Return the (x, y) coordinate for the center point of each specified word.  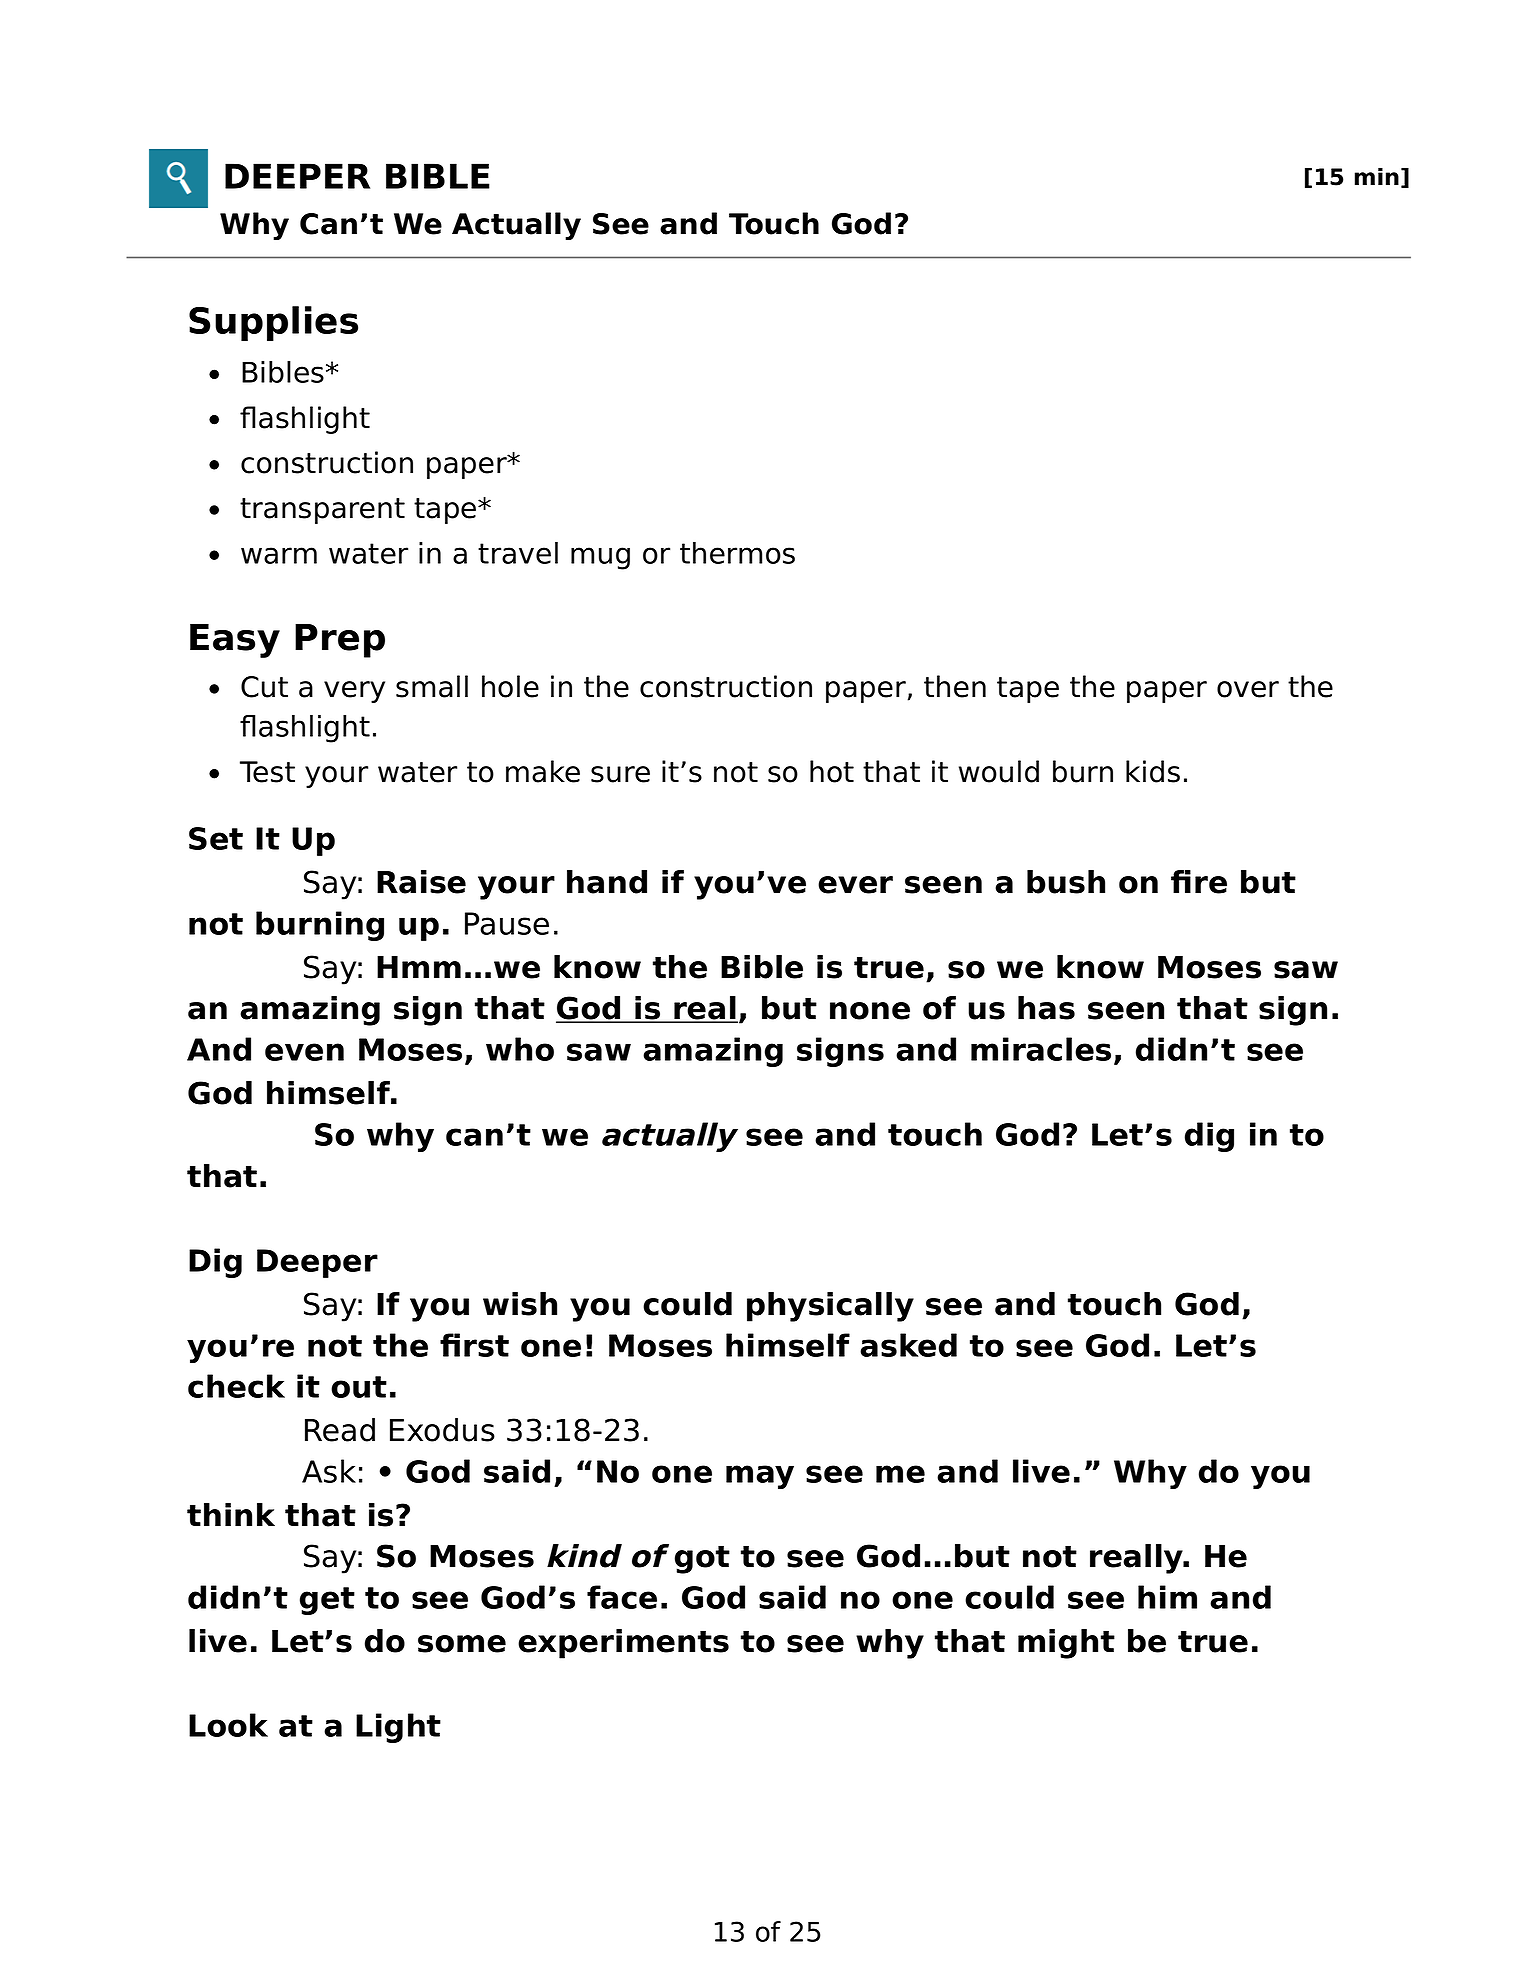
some (462, 1644)
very (354, 692)
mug (600, 558)
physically (830, 1307)
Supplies (273, 323)
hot (832, 771)
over (1248, 689)
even (304, 1052)
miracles (1041, 1049)
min (1377, 176)
